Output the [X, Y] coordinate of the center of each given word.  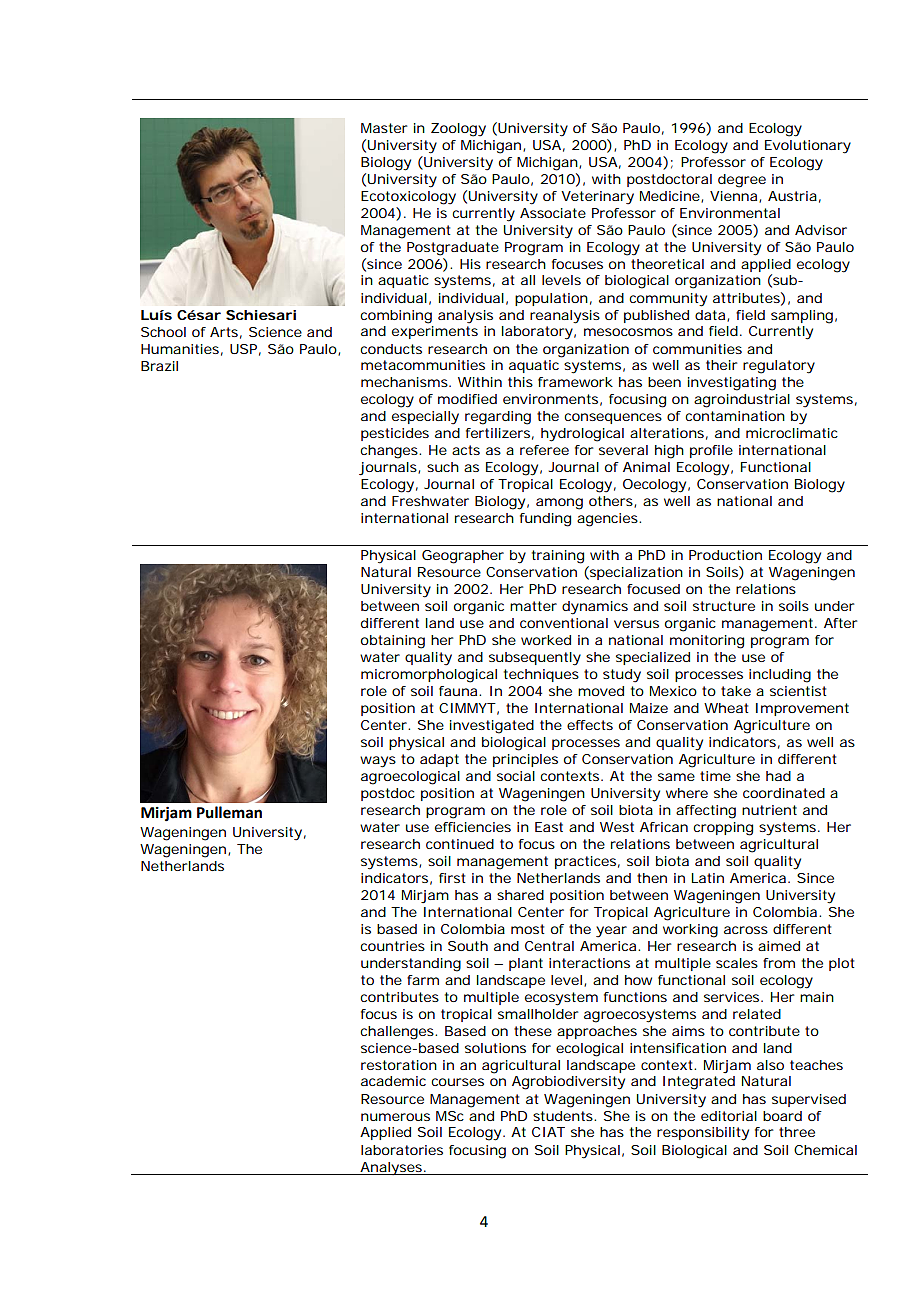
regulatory [779, 367]
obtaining [393, 642]
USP [243, 349]
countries [392, 946]
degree [742, 181]
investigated [492, 727]
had [778, 776]
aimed [779, 946]
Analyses [391, 1169]
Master [384, 128]
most [528, 929]
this [520, 382]
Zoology [458, 130]
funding [545, 520]
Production [725, 555]
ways [378, 762]
